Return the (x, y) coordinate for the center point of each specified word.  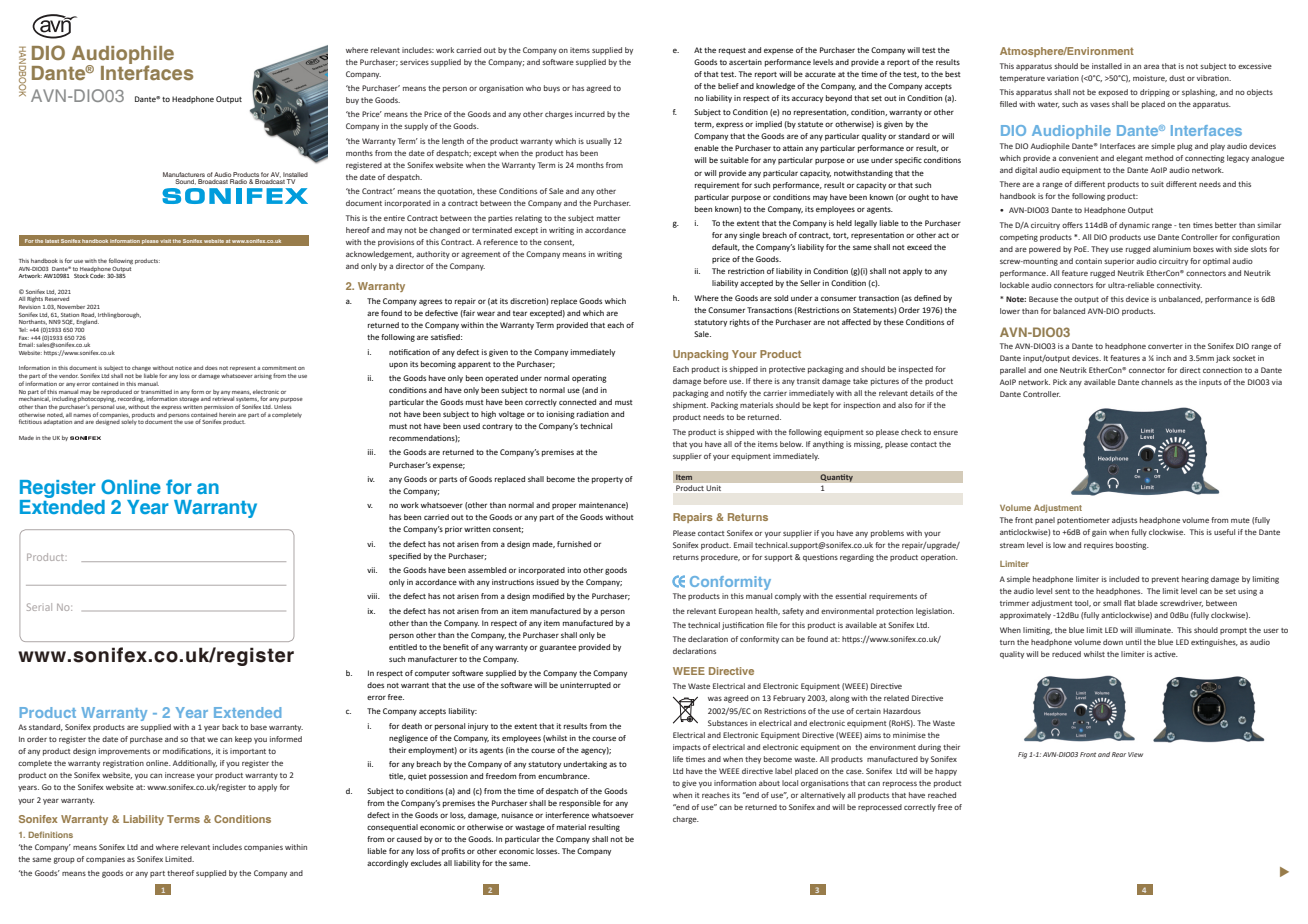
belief (728, 86)
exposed (1113, 93)
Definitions (50, 834)
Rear (1119, 754)
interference (567, 815)
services (414, 62)
